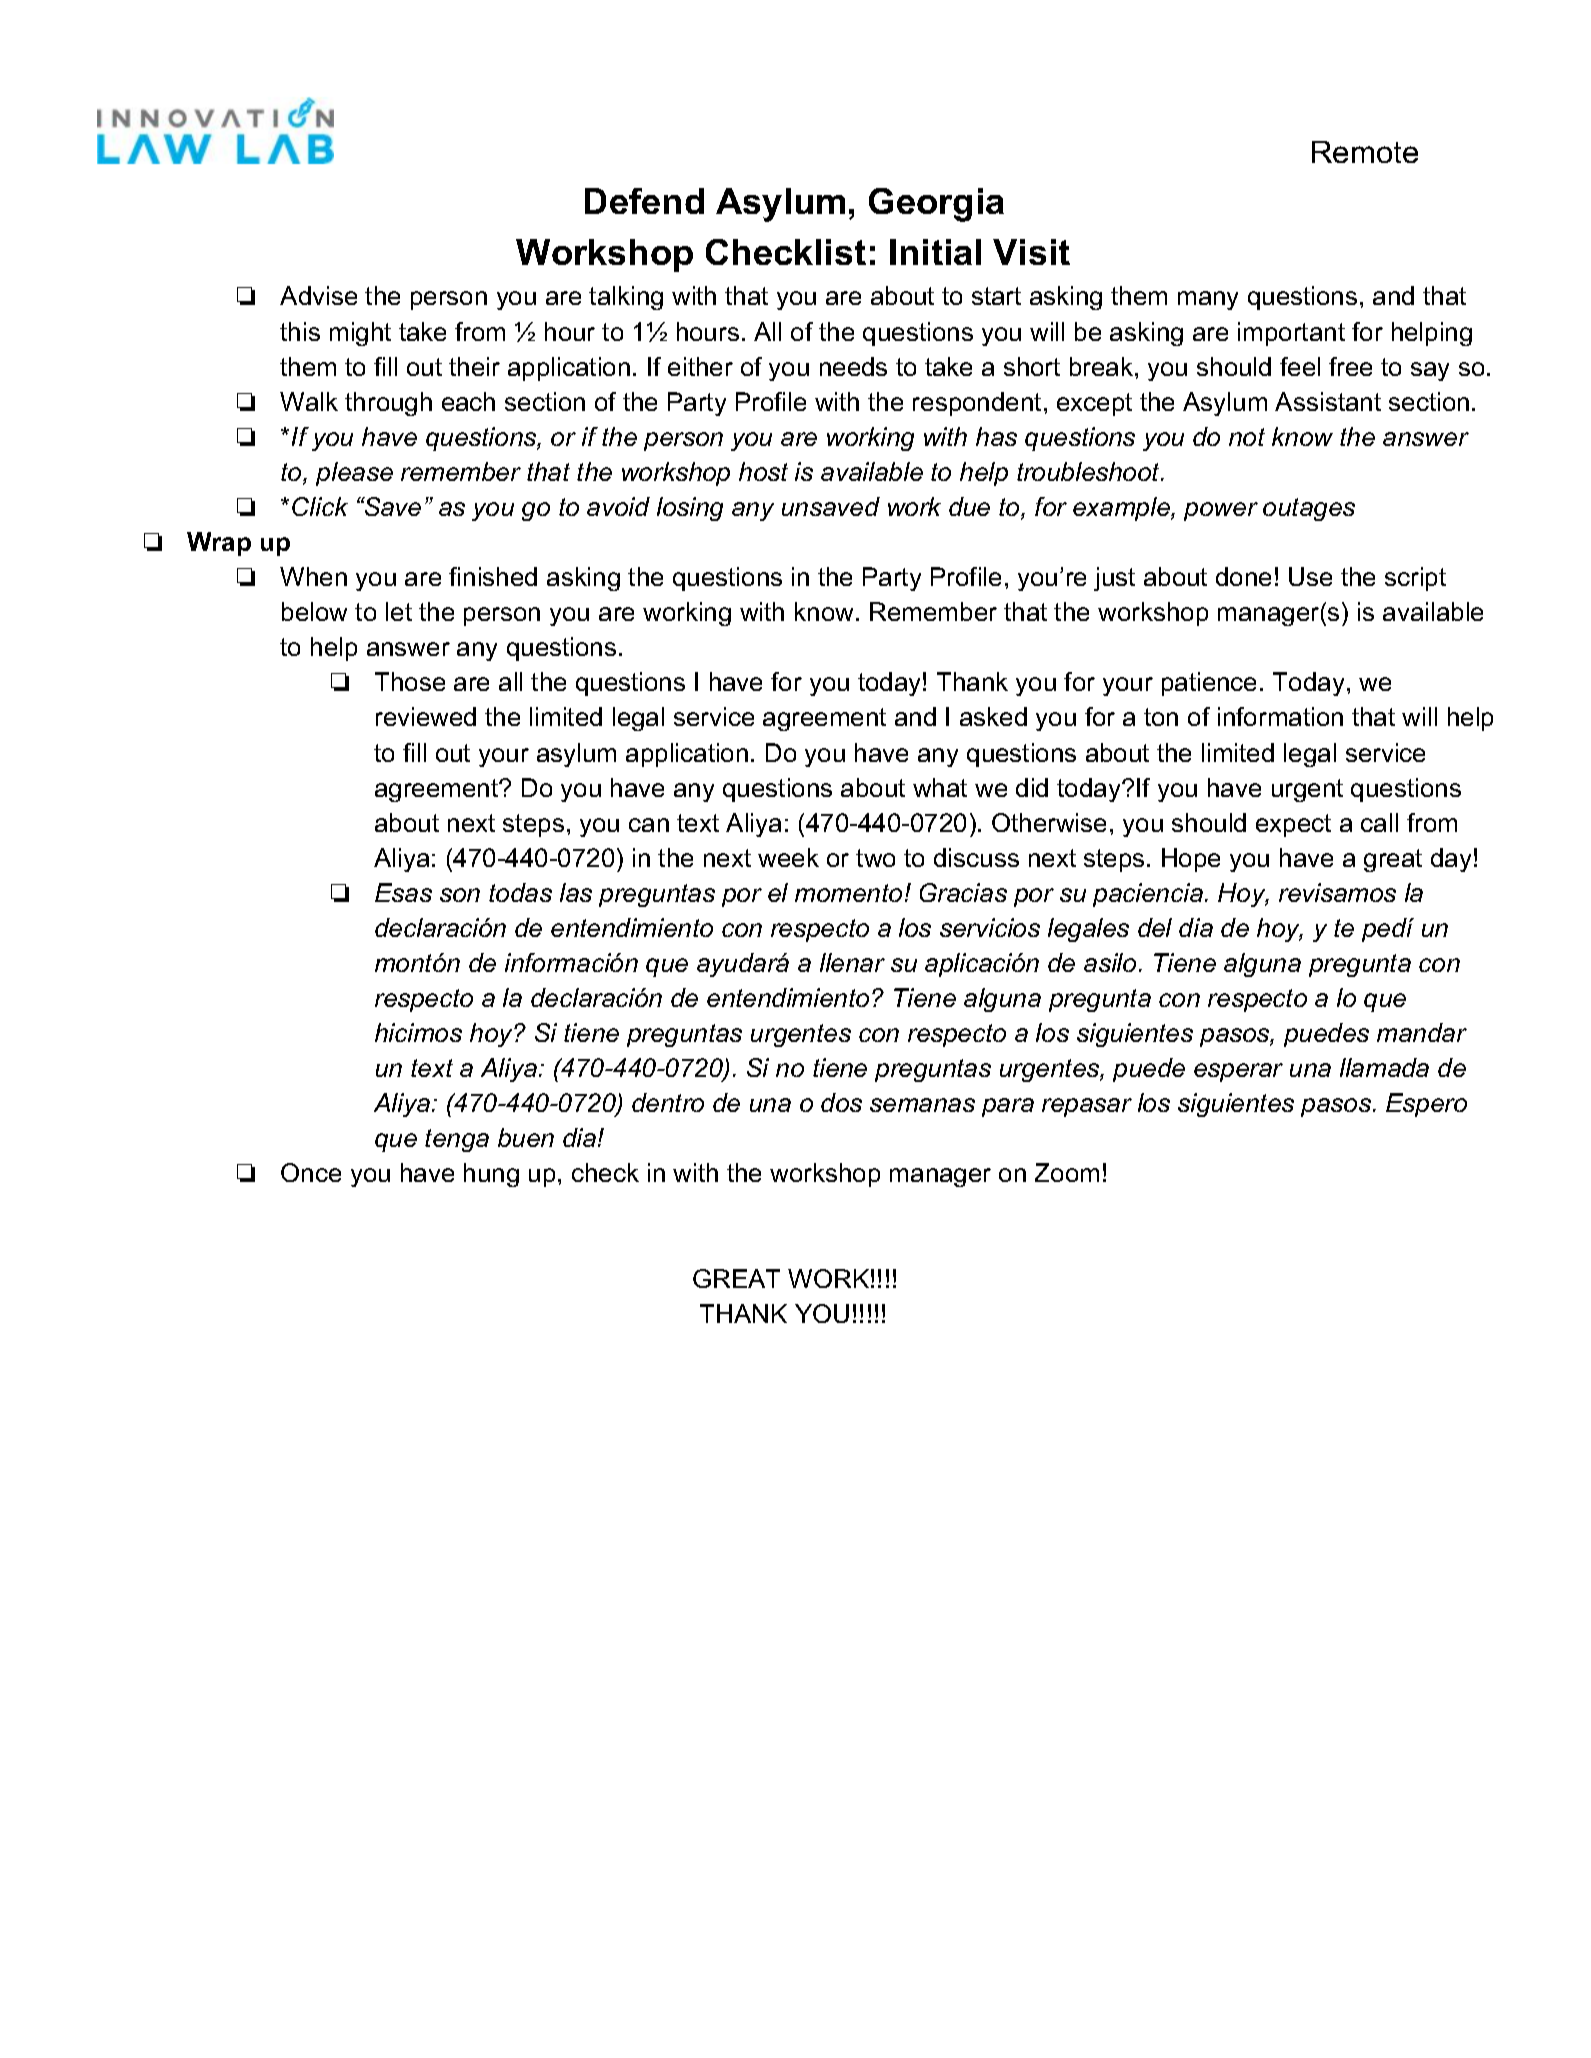 The height and width of the screenshot is (2058, 1591). What do you see at coordinates (1365, 152) in the screenshot?
I see `Remote` at bounding box center [1365, 152].
